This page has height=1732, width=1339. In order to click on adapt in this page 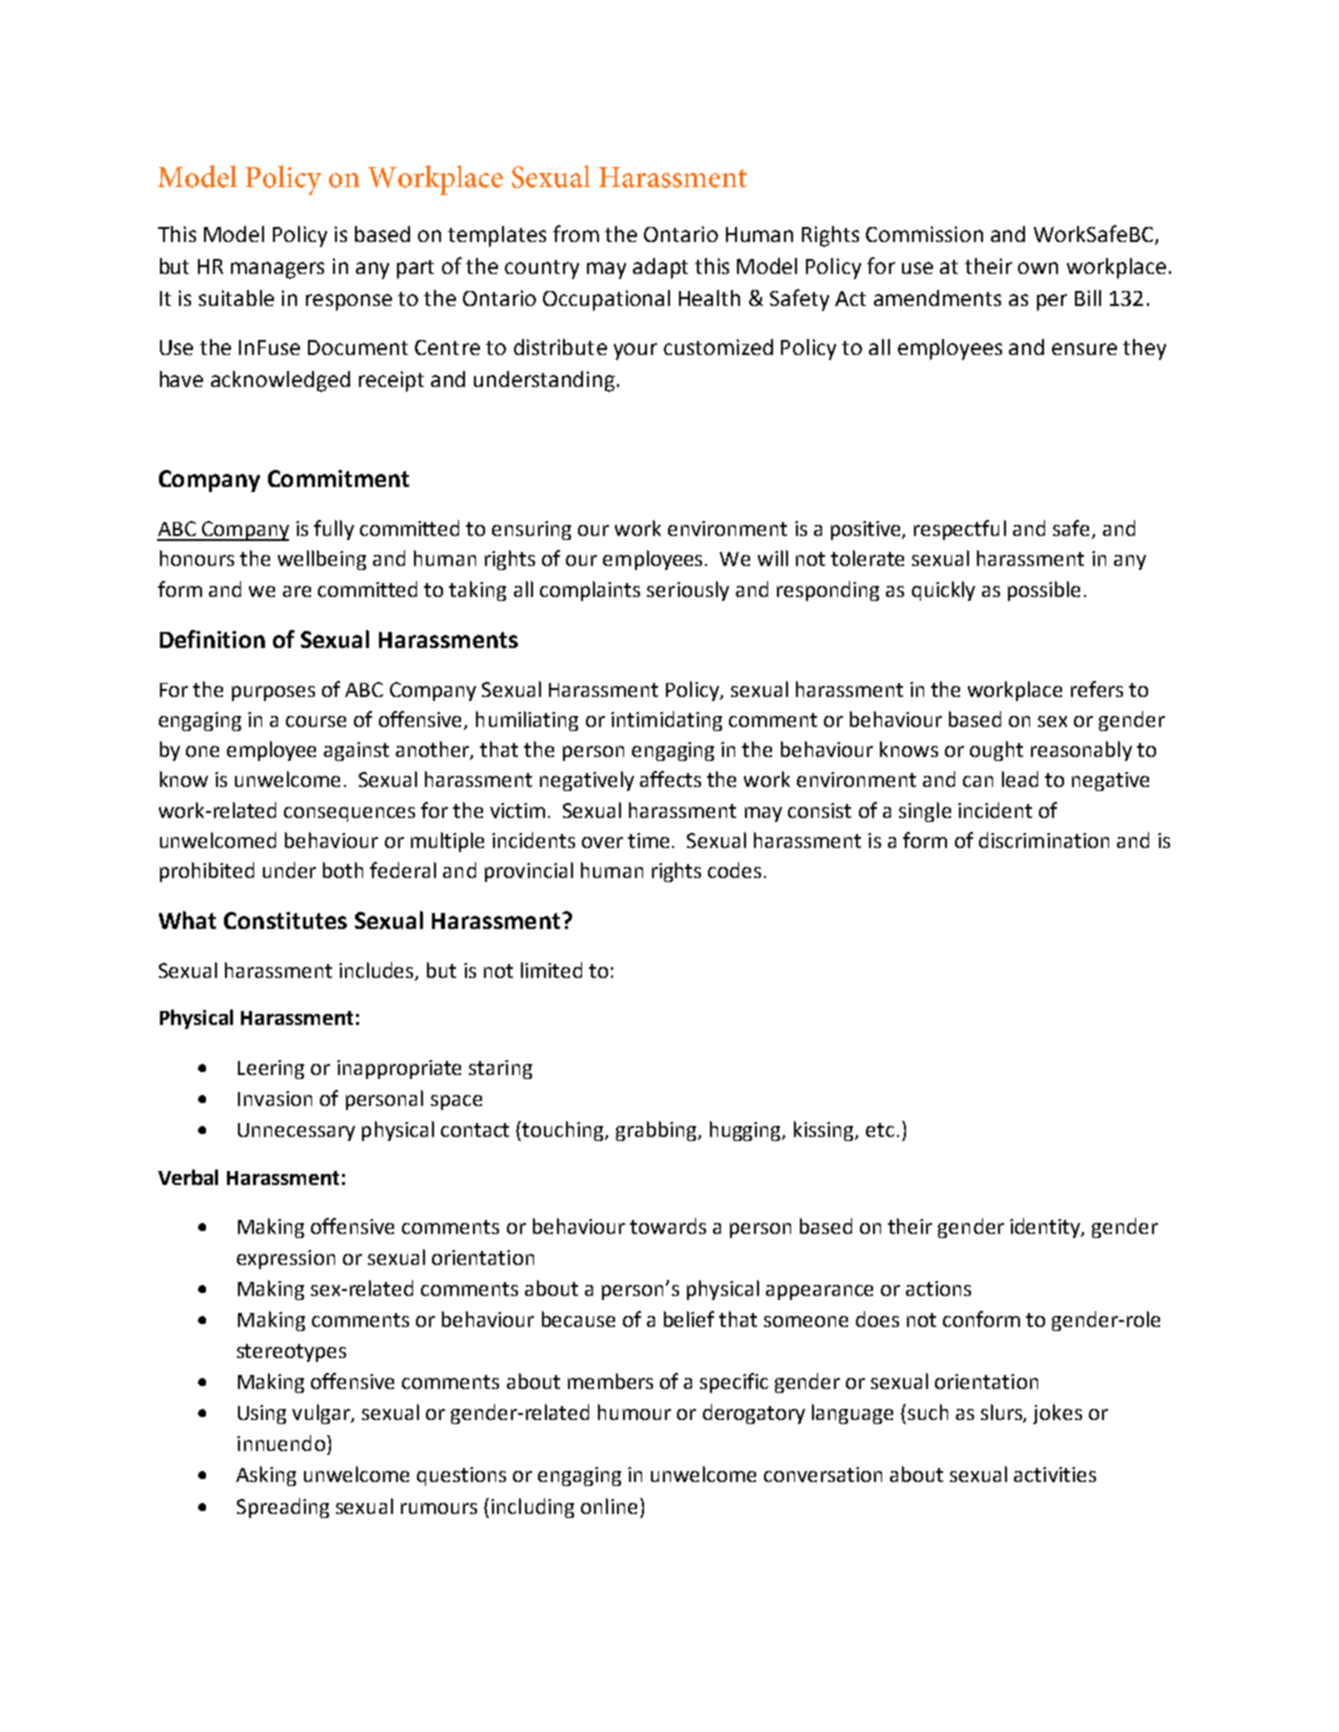, I will do `click(660, 268)`.
